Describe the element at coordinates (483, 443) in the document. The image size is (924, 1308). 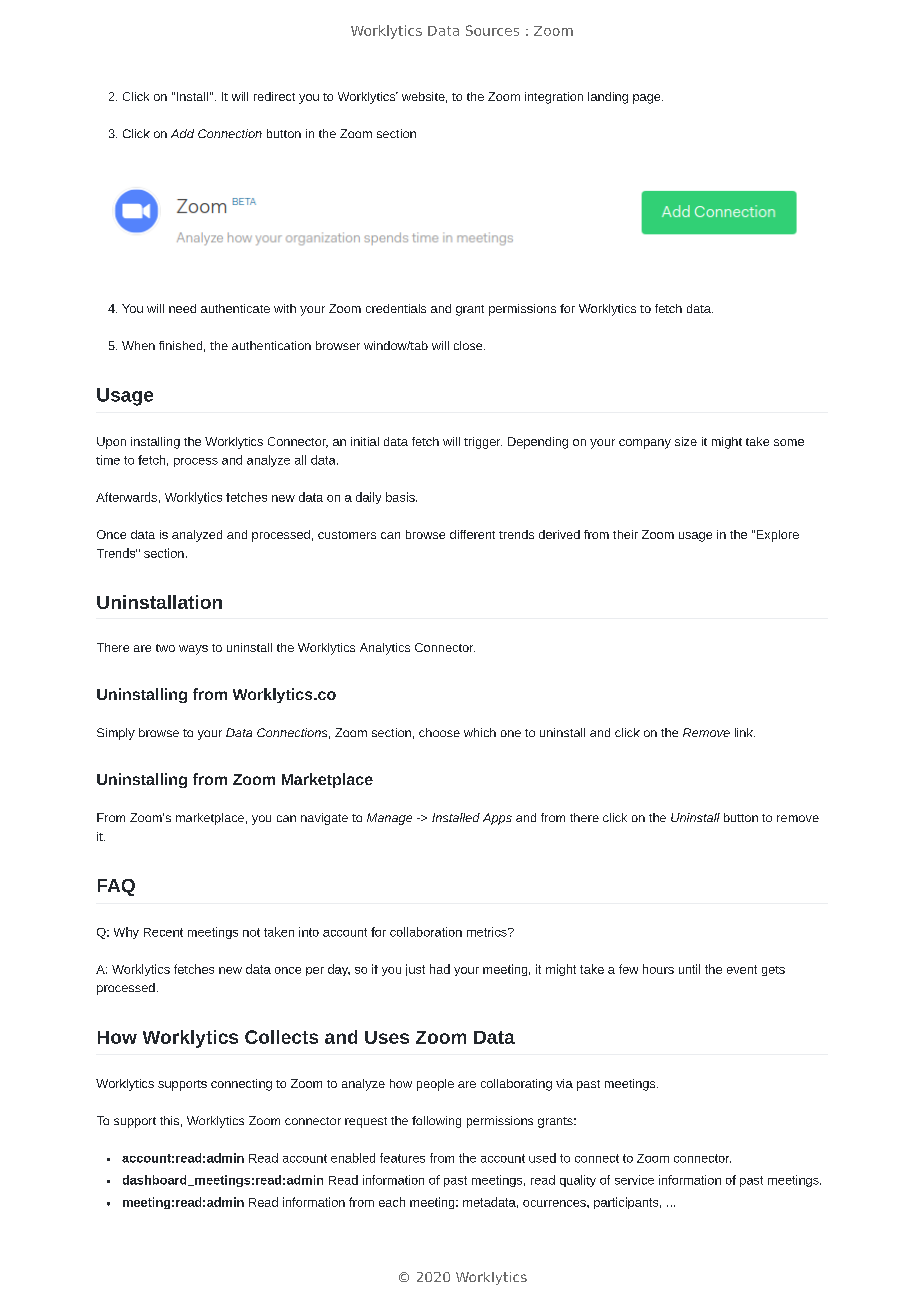
I see `trigger` at that location.
